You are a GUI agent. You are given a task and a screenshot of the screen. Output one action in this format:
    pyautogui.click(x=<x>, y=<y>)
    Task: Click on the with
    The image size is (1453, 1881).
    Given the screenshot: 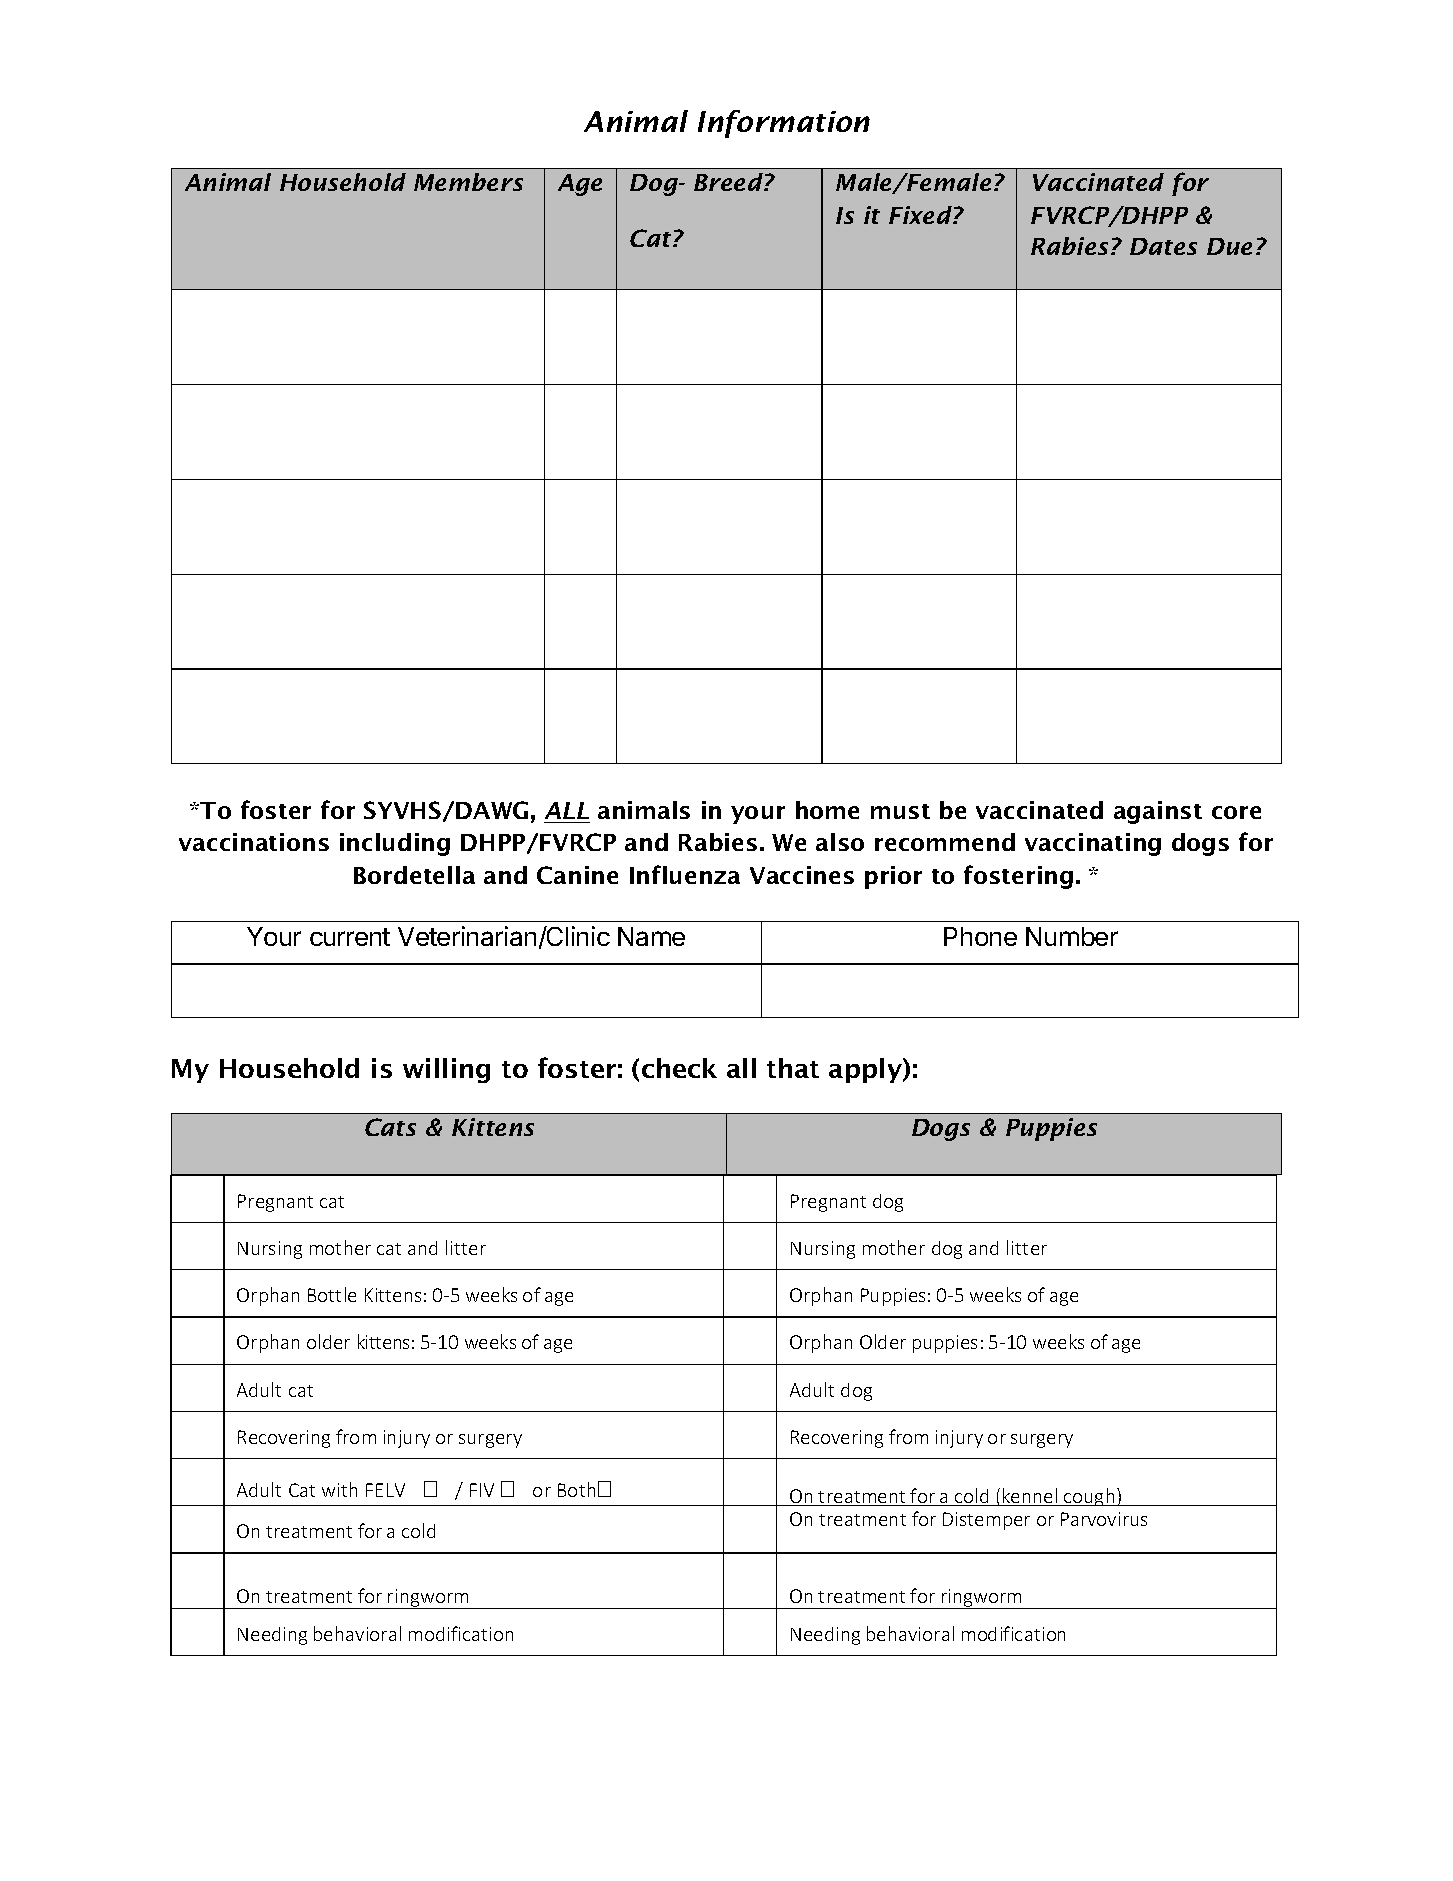 What is the action you would take?
    pyautogui.click(x=339, y=1489)
